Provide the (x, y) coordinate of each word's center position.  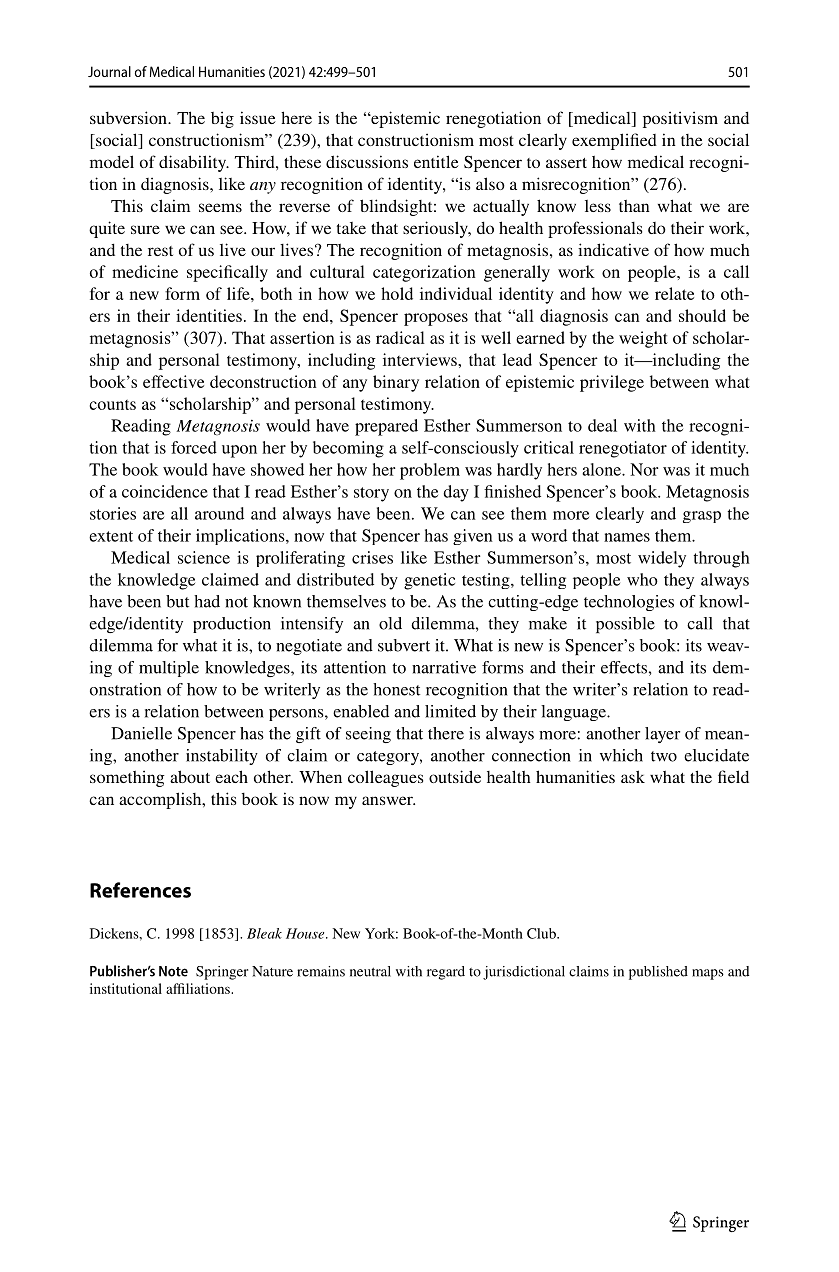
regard (446, 973)
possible (625, 625)
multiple (169, 669)
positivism (680, 119)
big (222, 119)
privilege (612, 383)
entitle (436, 161)
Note (173, 971)
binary (396, 383)
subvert (404, 645)
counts (112, 405)
